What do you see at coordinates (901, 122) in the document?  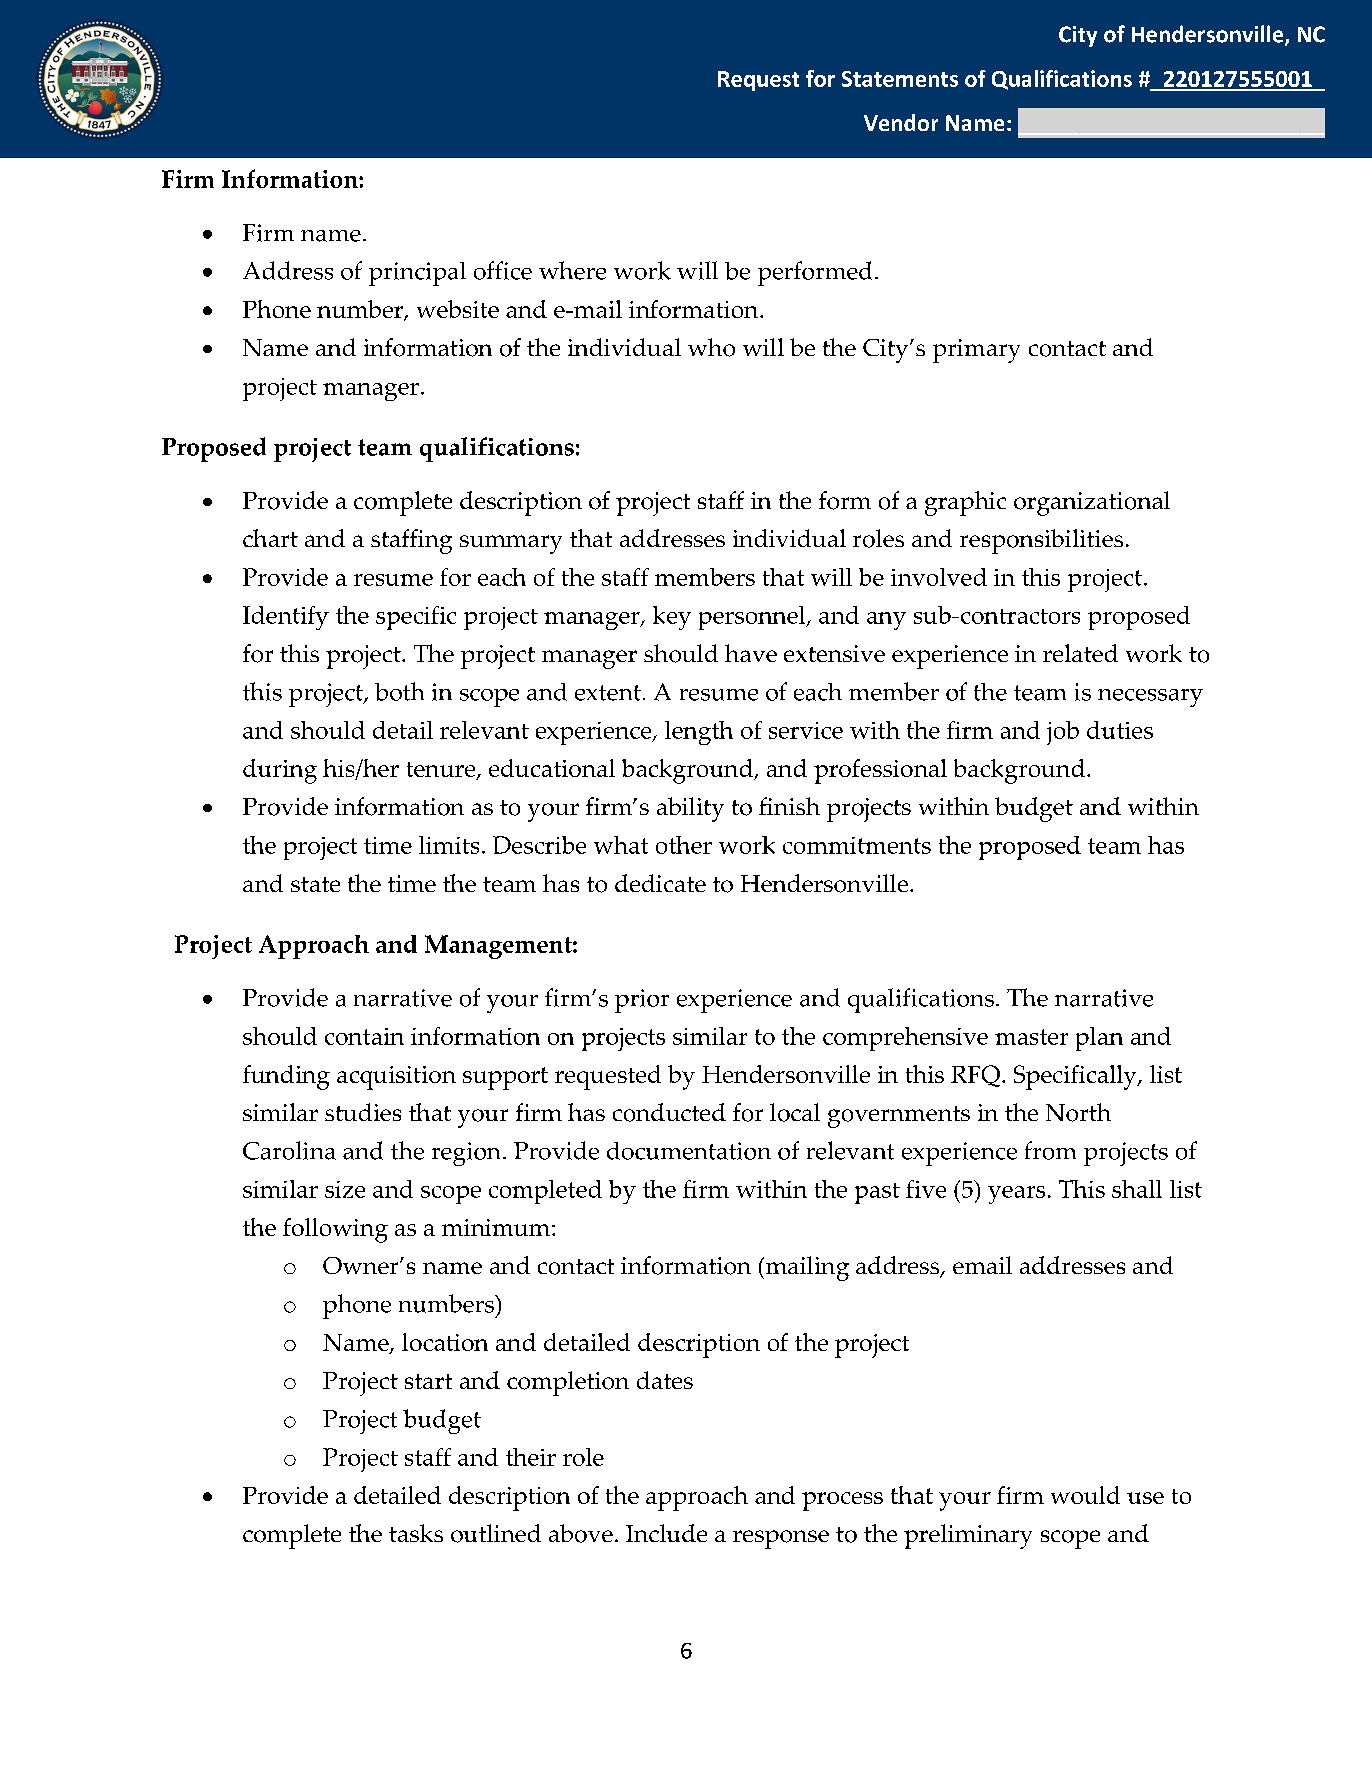 I see `Vendor` at bounding box center [901, 122].
